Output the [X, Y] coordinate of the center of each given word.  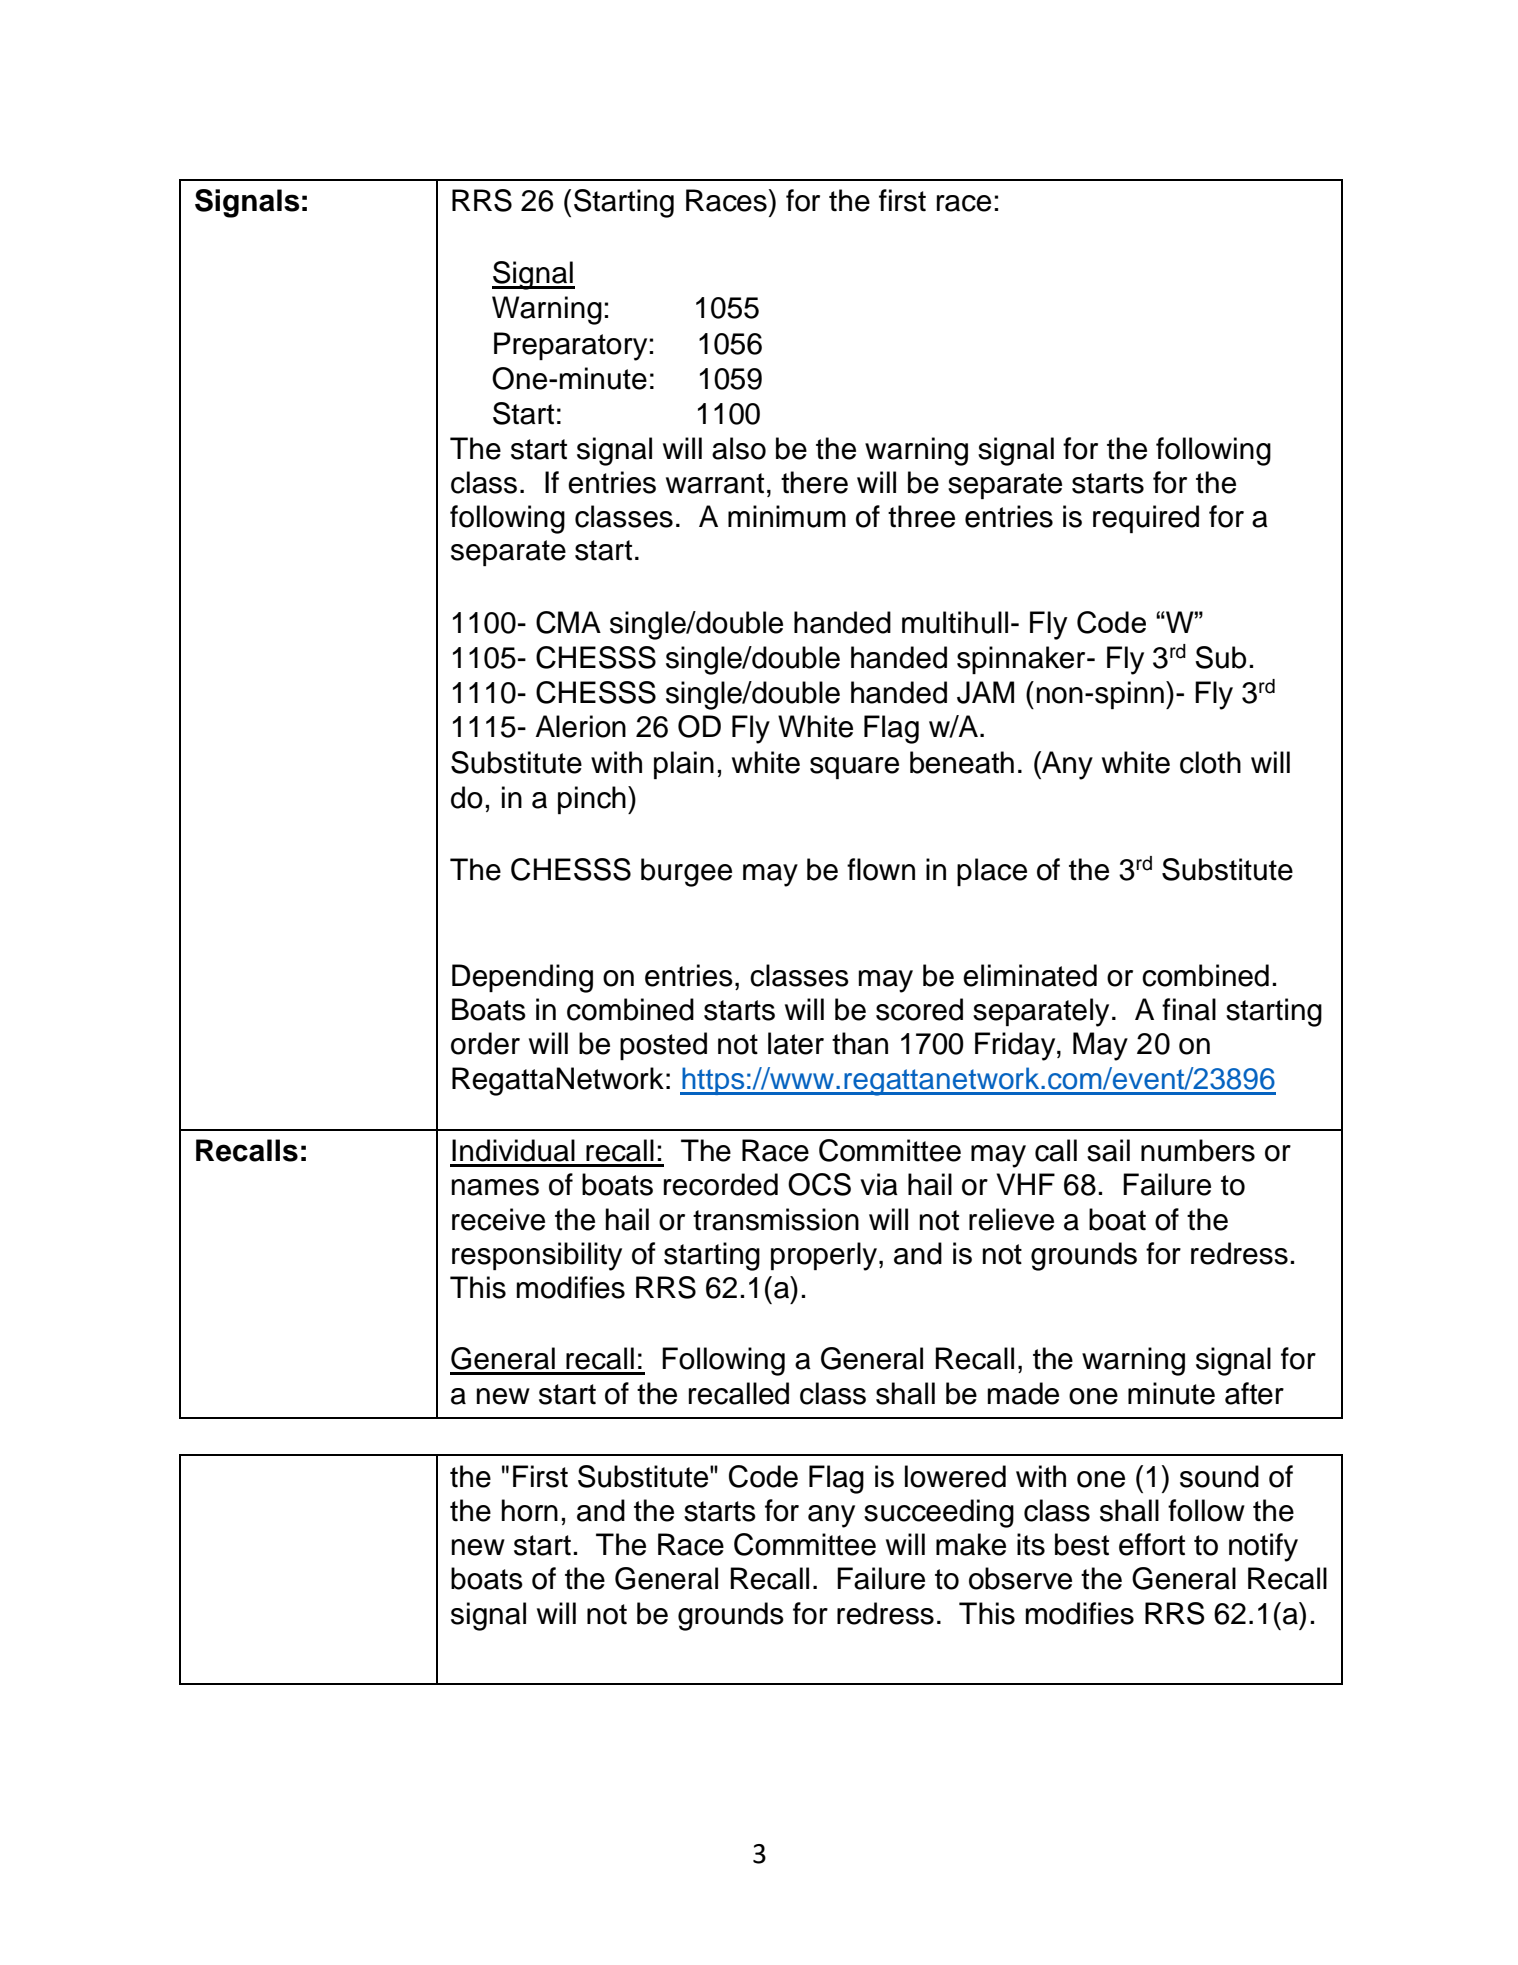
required [1146, 519]
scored [919, 1009]
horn [530, 1510]
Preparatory [572, 346]
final [1189, 1009]
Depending [522, 978]
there [814, 482]
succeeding [939, 1513]
